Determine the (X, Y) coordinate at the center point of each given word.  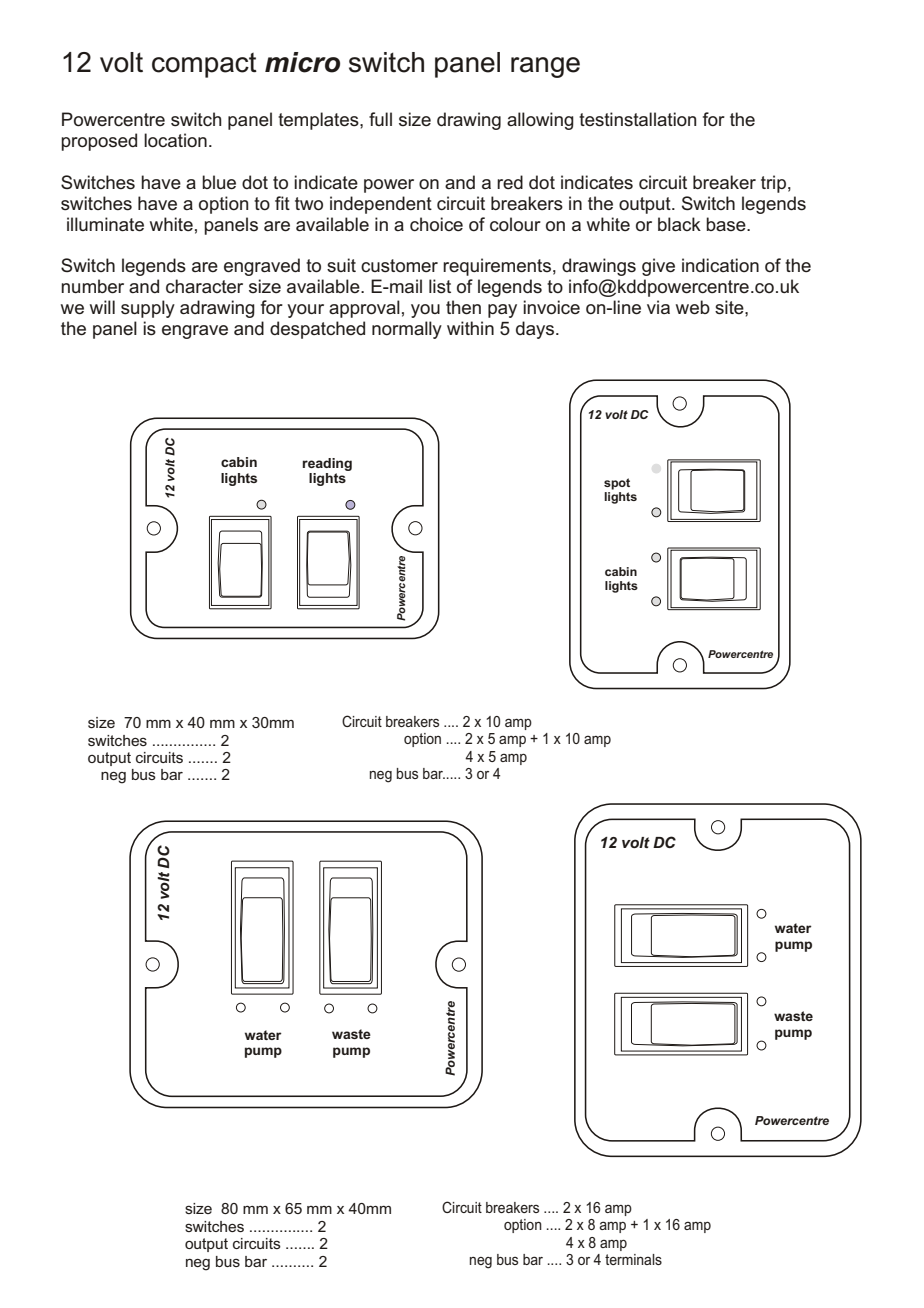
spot (617, 484)
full (380, 119)
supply (148, 309)
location (175, 140)
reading (327, 464)
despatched (317, 330)
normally (407, 330)
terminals (633, 1259)
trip (773, 184)
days (536, 330)
